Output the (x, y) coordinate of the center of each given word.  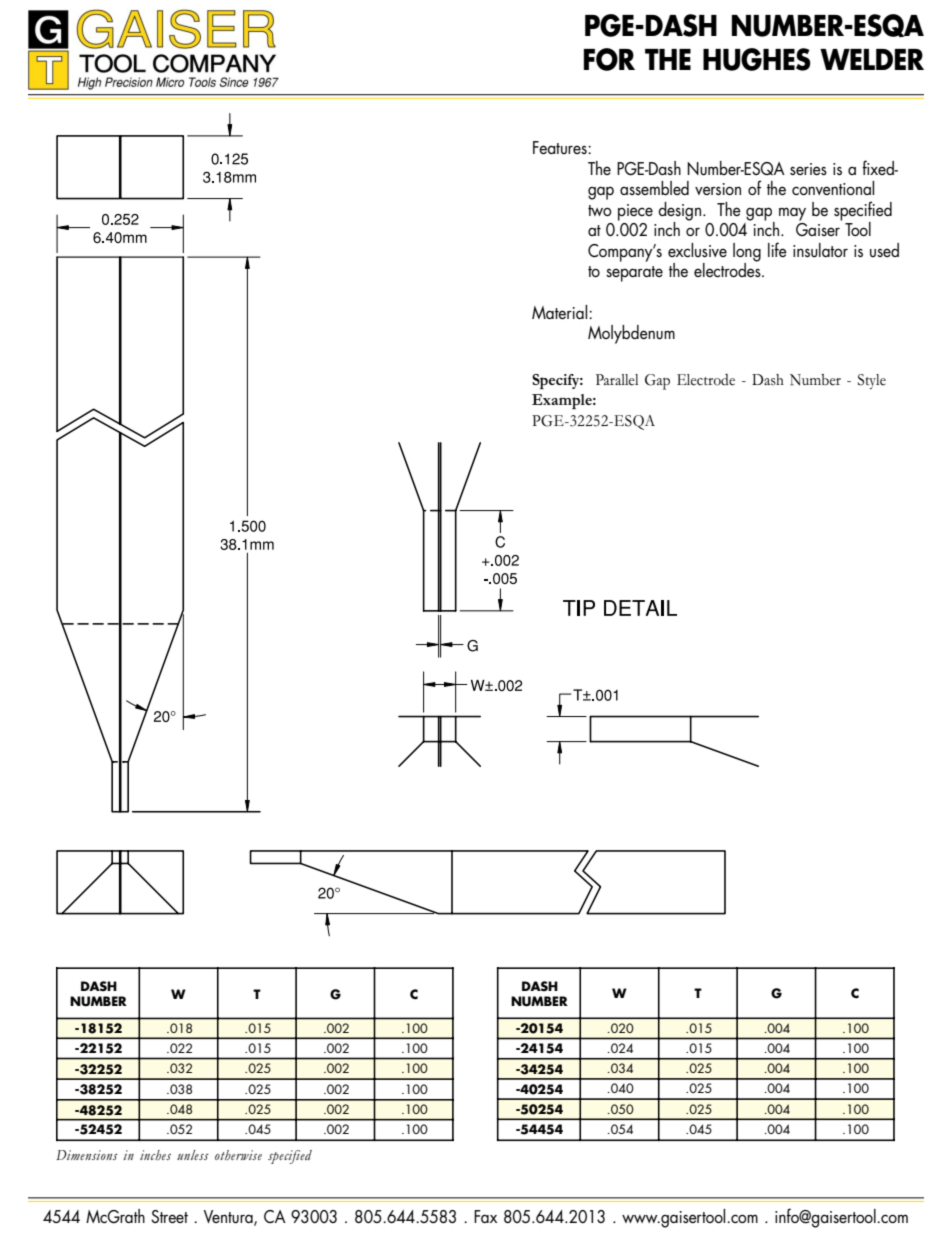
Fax (485, 1216)
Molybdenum (631, 334)
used (884, 250)
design (681, 212)
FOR (609, 59)
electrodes (728, 269)
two (600, 210)
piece (635, 212)
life (777, 249)
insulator (820, 250)
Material (561, 312)
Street (169, 1216)
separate (634, 274)
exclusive (697, 250)
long (747, 253)
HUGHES (757, 59)
